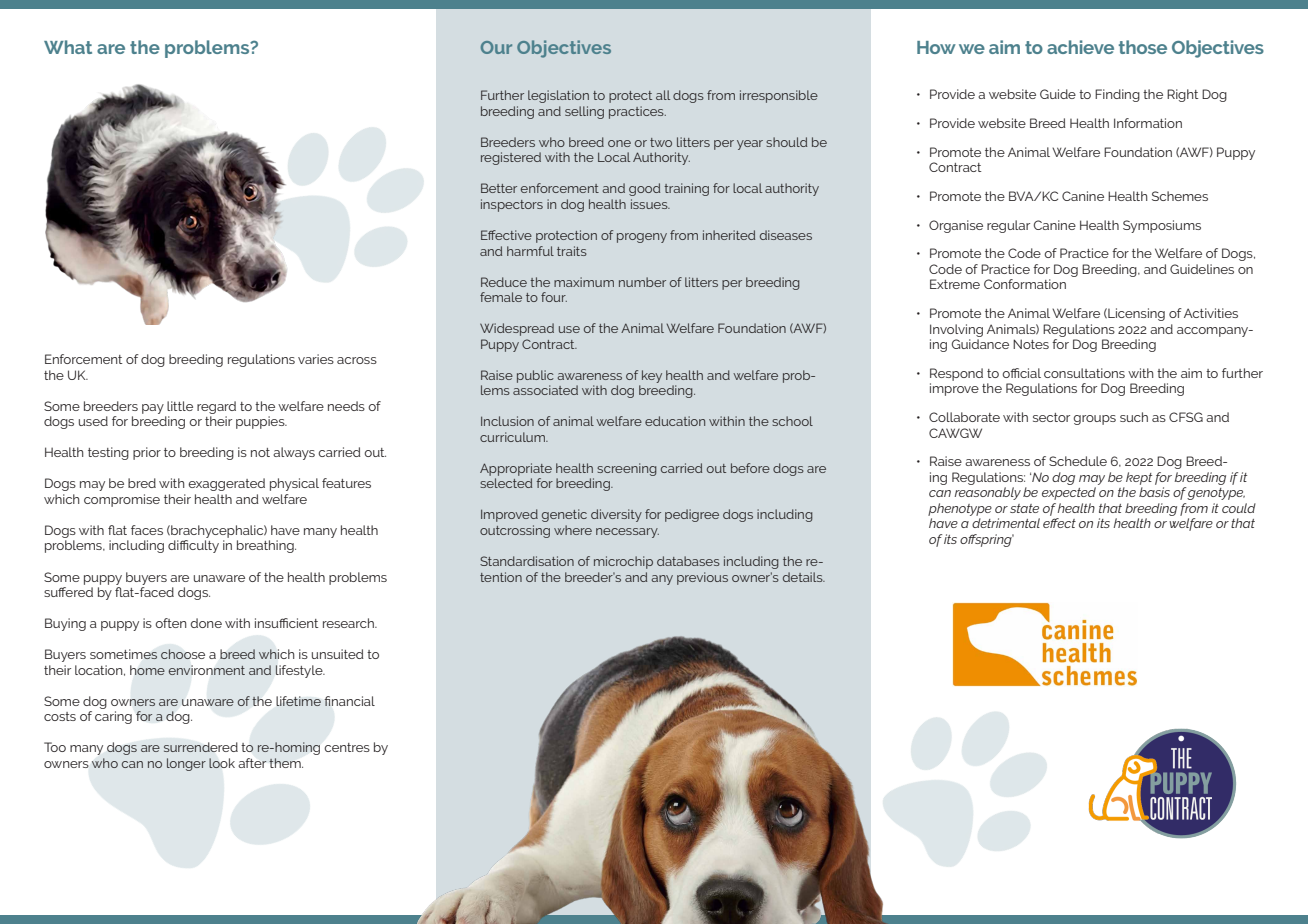 This screenshot has width=1308, height=924. What do you see at coordinates (68, 47) in the screenshot?
I see `What` at bounding box center [68, 47].
